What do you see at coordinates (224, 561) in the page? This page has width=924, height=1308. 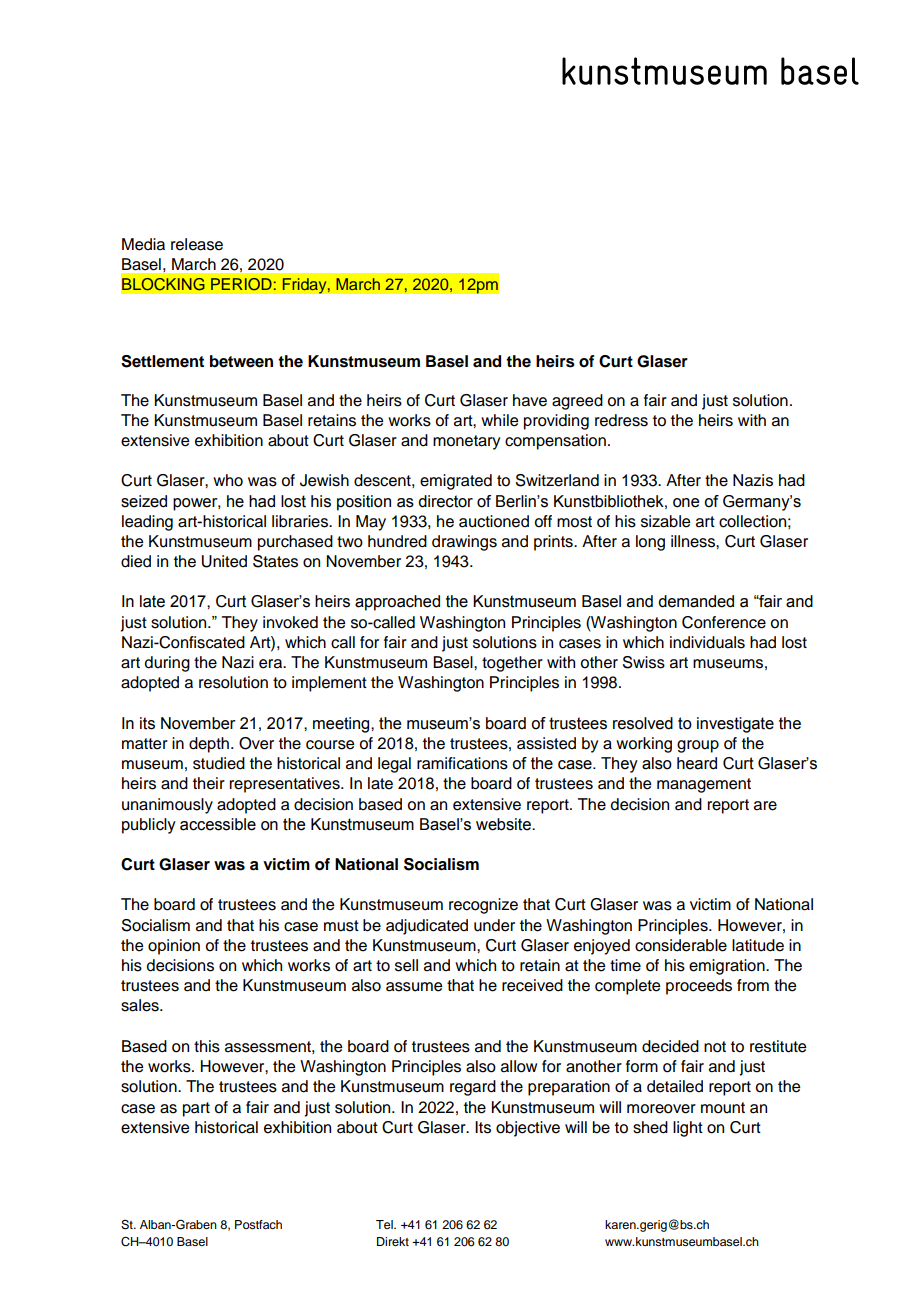 I see `United` at bounding box center [224, 561].
